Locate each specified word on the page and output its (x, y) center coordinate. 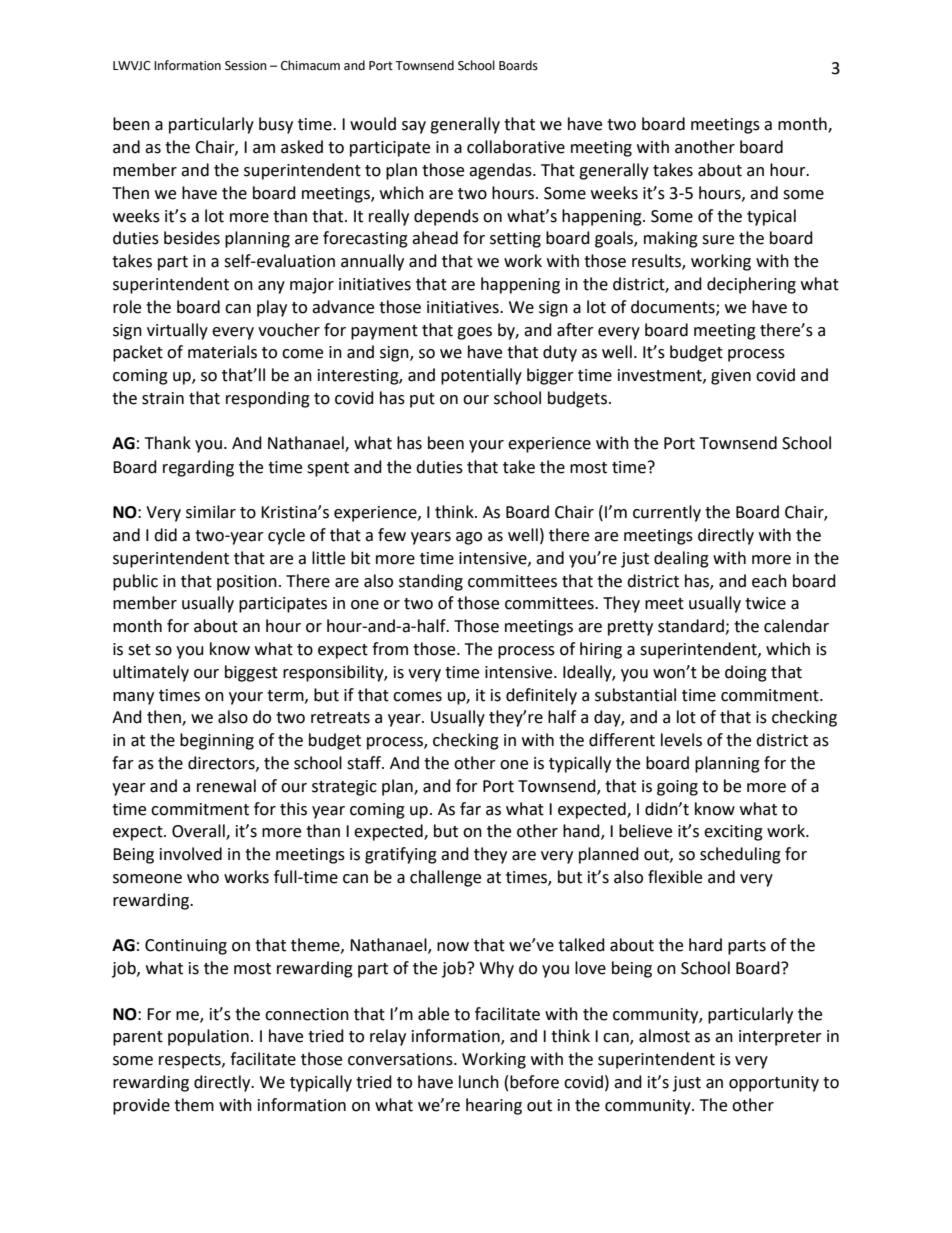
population (208, 1037)
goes (474, 333)
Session (246, 66)
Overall (199, 832)
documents (674, 307)
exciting (733, 833)
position (247, 583)
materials (222, 352)
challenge (445, 878)
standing (431, 582)
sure (718, 240)
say (414, 127)
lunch (479, 1082)
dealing (681, 559)
